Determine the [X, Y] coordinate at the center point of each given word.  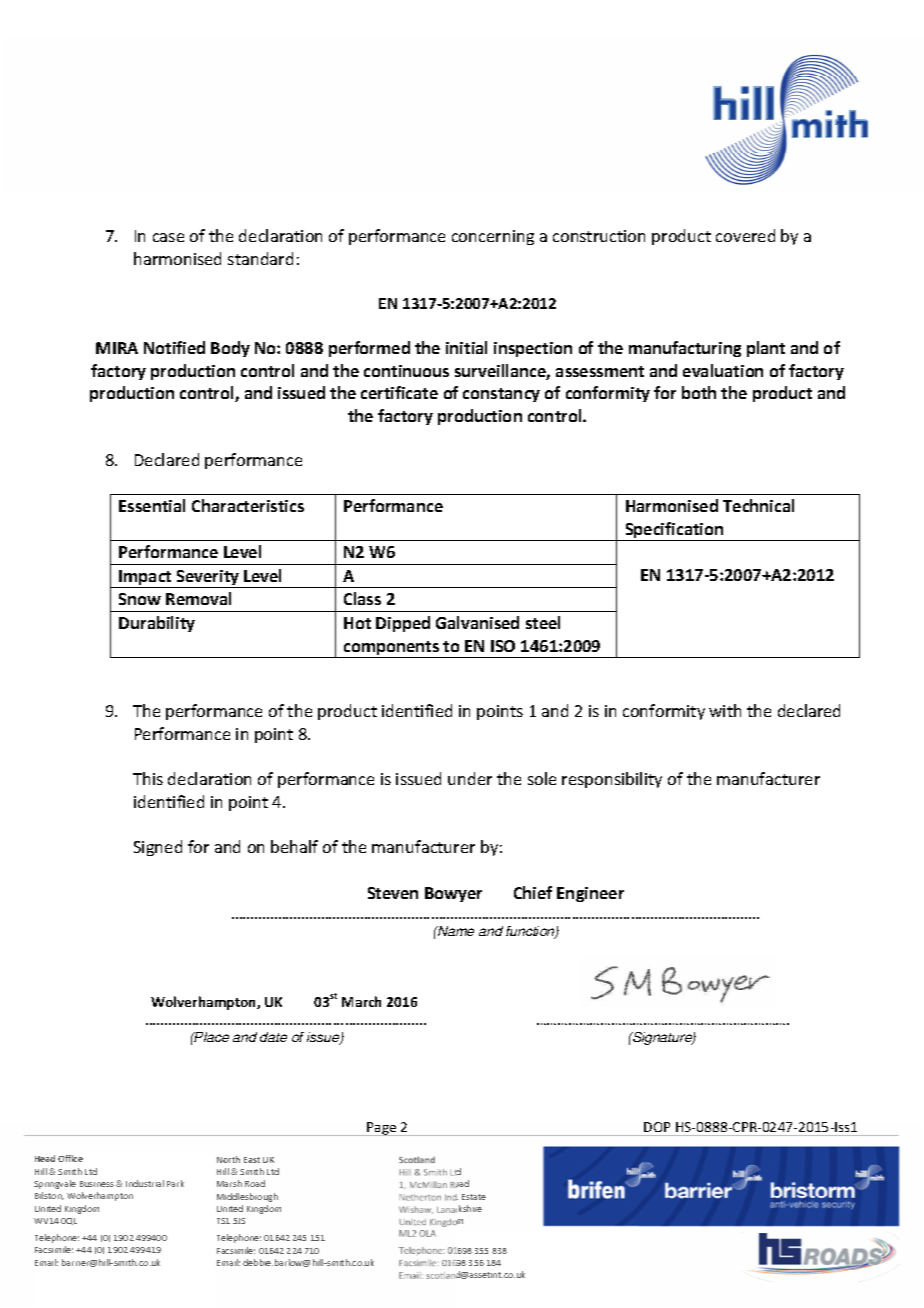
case [168, 237]
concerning [493, 237]
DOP [657, 1127]
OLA [427, 1233]
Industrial [145, 1183]
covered [745, 235]
